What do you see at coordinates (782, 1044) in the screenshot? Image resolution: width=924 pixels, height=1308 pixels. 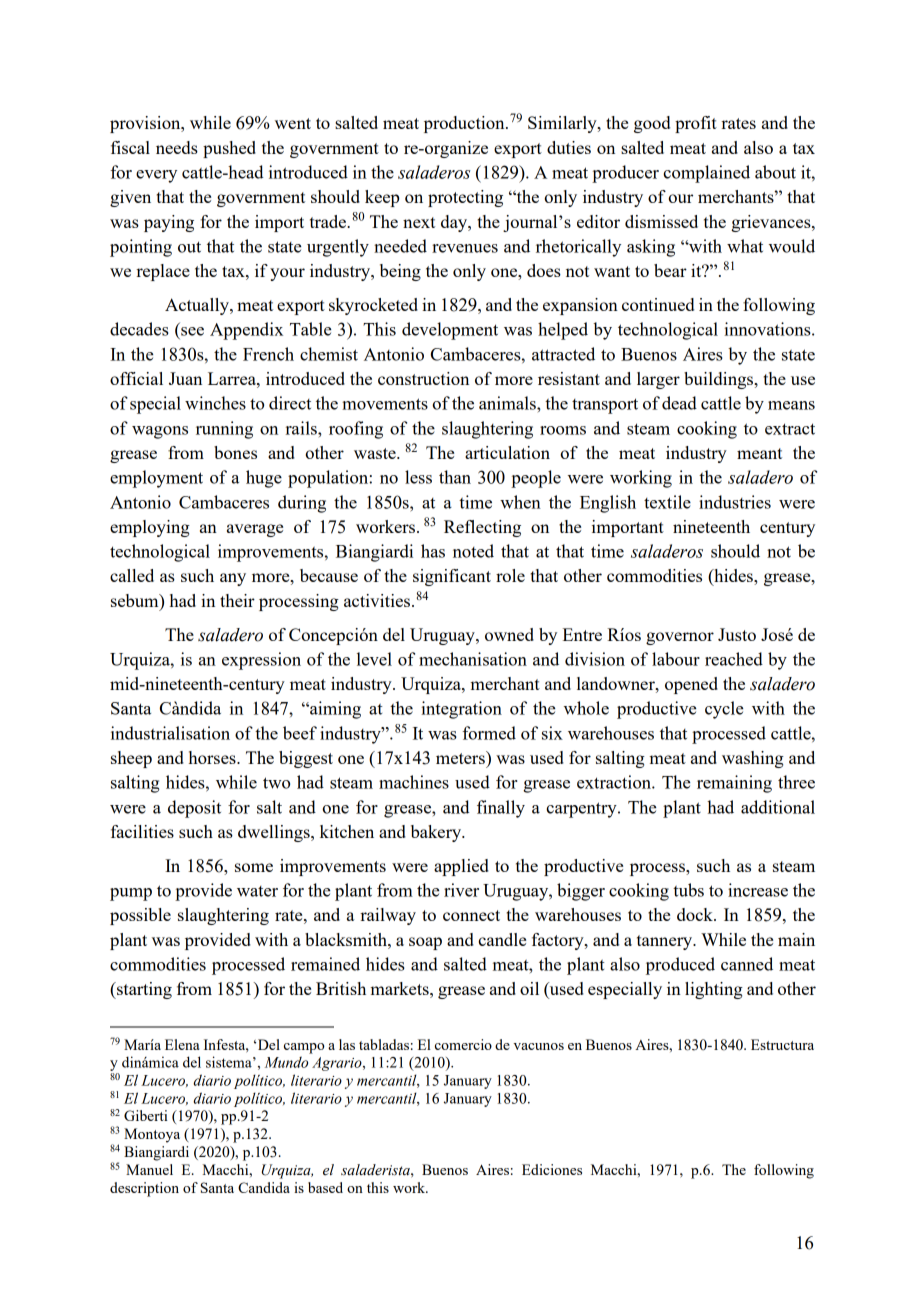 I see `Estructura` at bounding box center [782, 1044].
